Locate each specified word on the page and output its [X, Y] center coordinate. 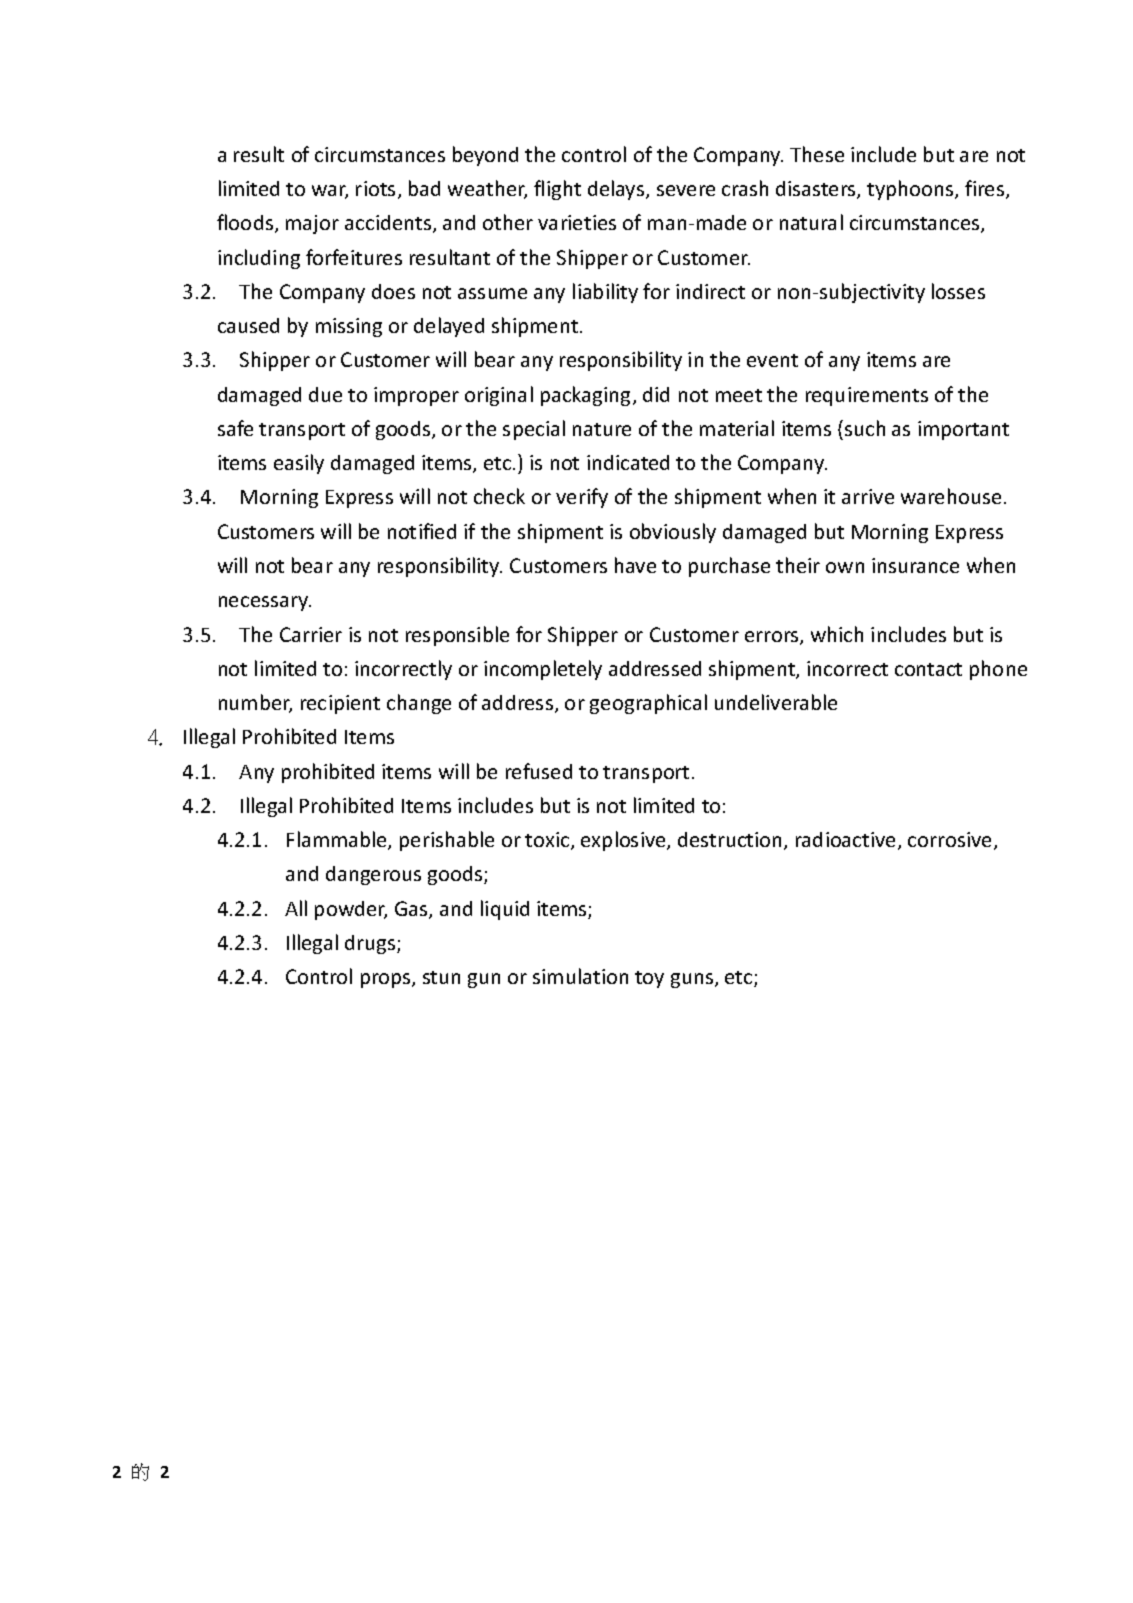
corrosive [951, 841]
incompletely [543, 670]
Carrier [311, 634]
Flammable [338, 840]
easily [299, 464]
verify [582, 498]
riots [375, 188]
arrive [868, 496]
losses [958, 291]
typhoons [911, 190]
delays [617, 190]
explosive [624, 841]
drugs [371, 944]
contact [928, 669]
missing [349, 327]
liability [605, 293]
